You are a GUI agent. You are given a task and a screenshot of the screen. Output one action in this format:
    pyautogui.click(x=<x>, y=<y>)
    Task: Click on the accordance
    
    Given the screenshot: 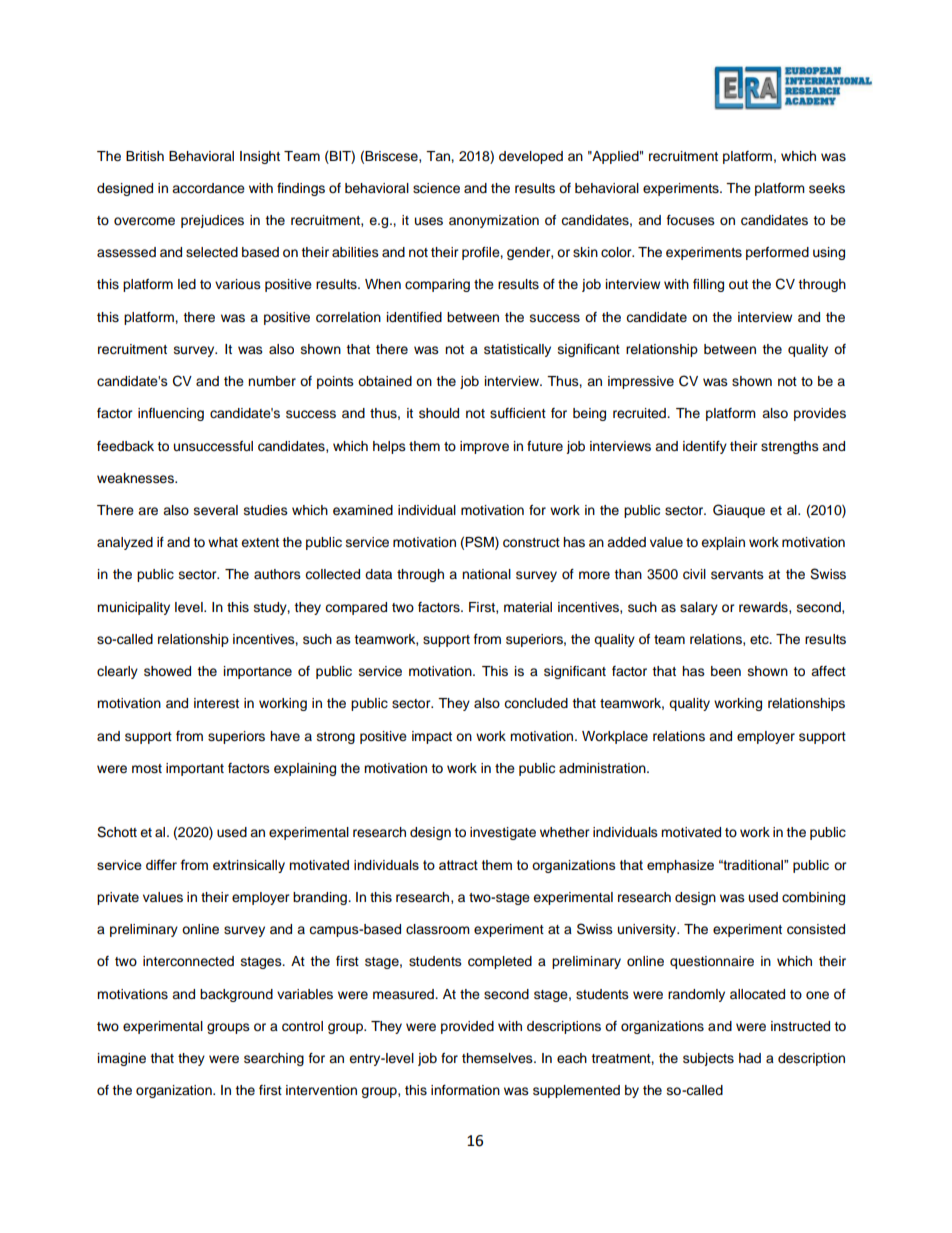 What is the action you would take?
    pyautogui.click(x=208, y=188)
